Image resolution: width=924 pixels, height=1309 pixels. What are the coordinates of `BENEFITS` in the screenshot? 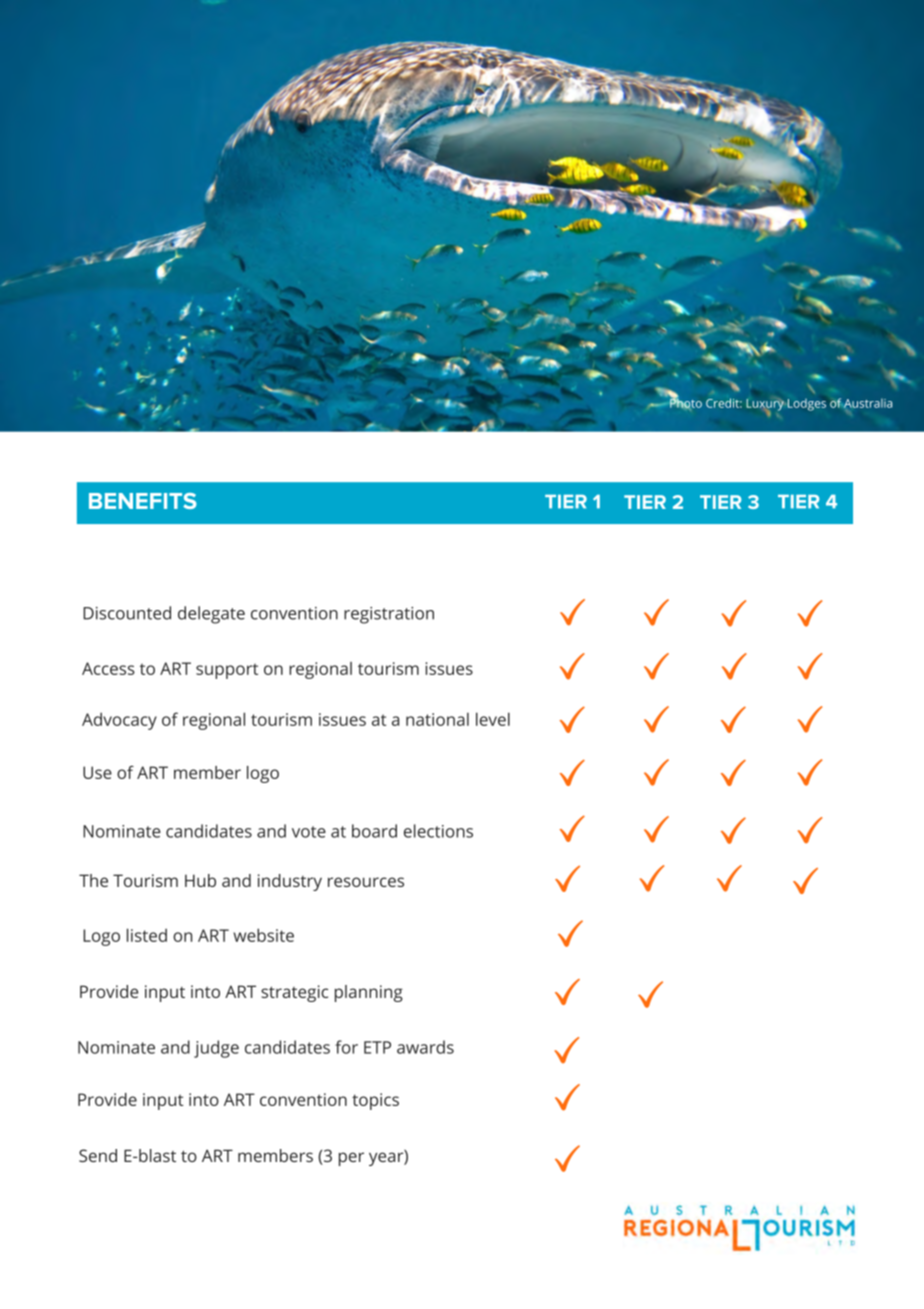 It's located at (143, 501).
